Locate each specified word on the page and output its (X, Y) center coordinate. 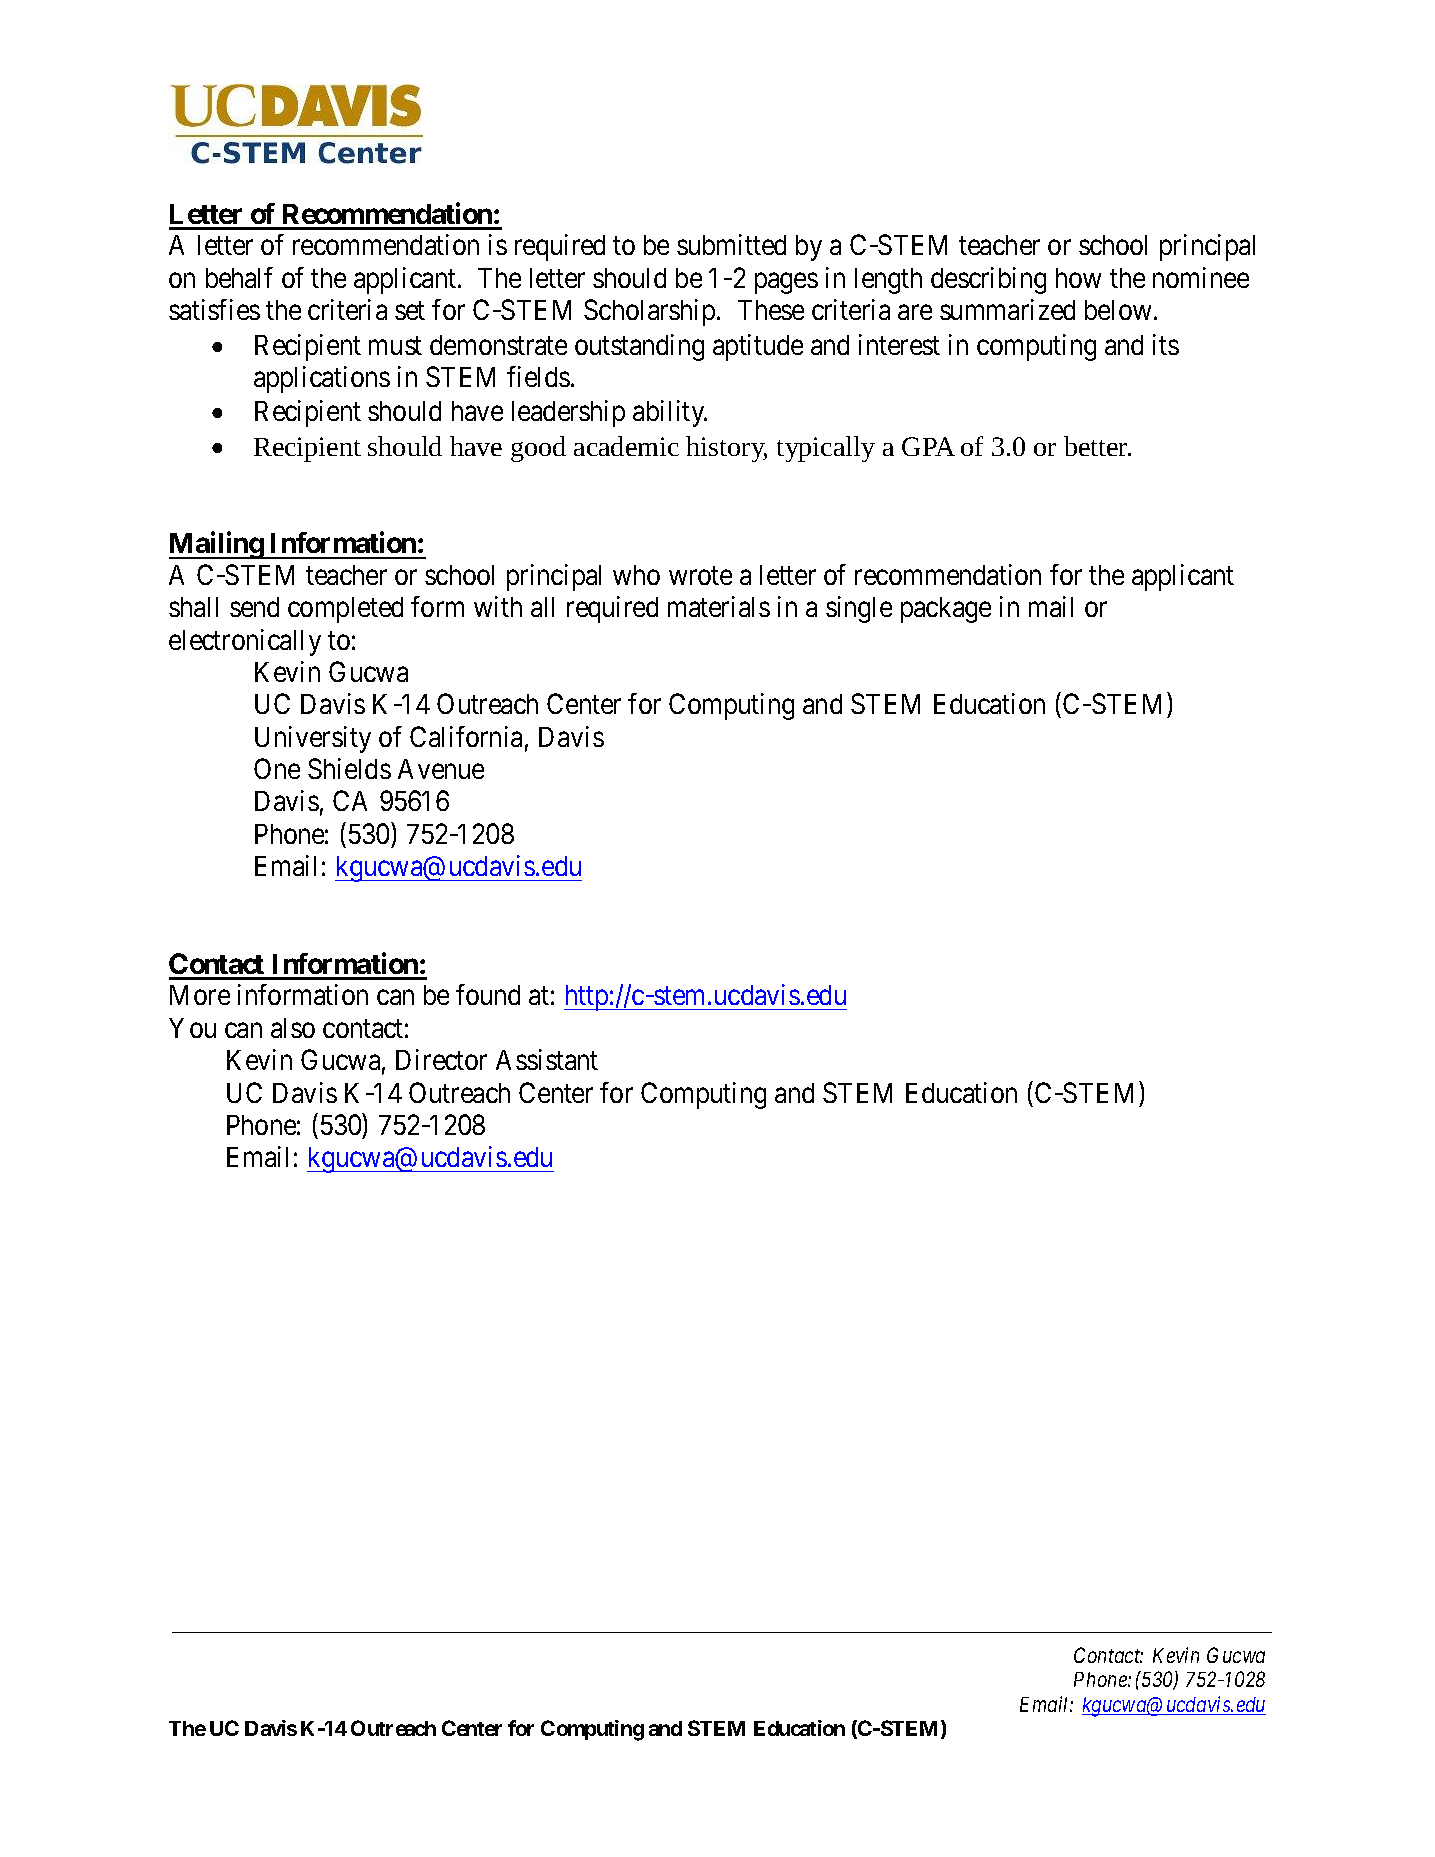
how (1078, 278)
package (946, 610)
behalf (239, 277)
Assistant (547, 1059)
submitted (731, 244)
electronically (245, 642)
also (293, 1028)
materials (719, 606)
